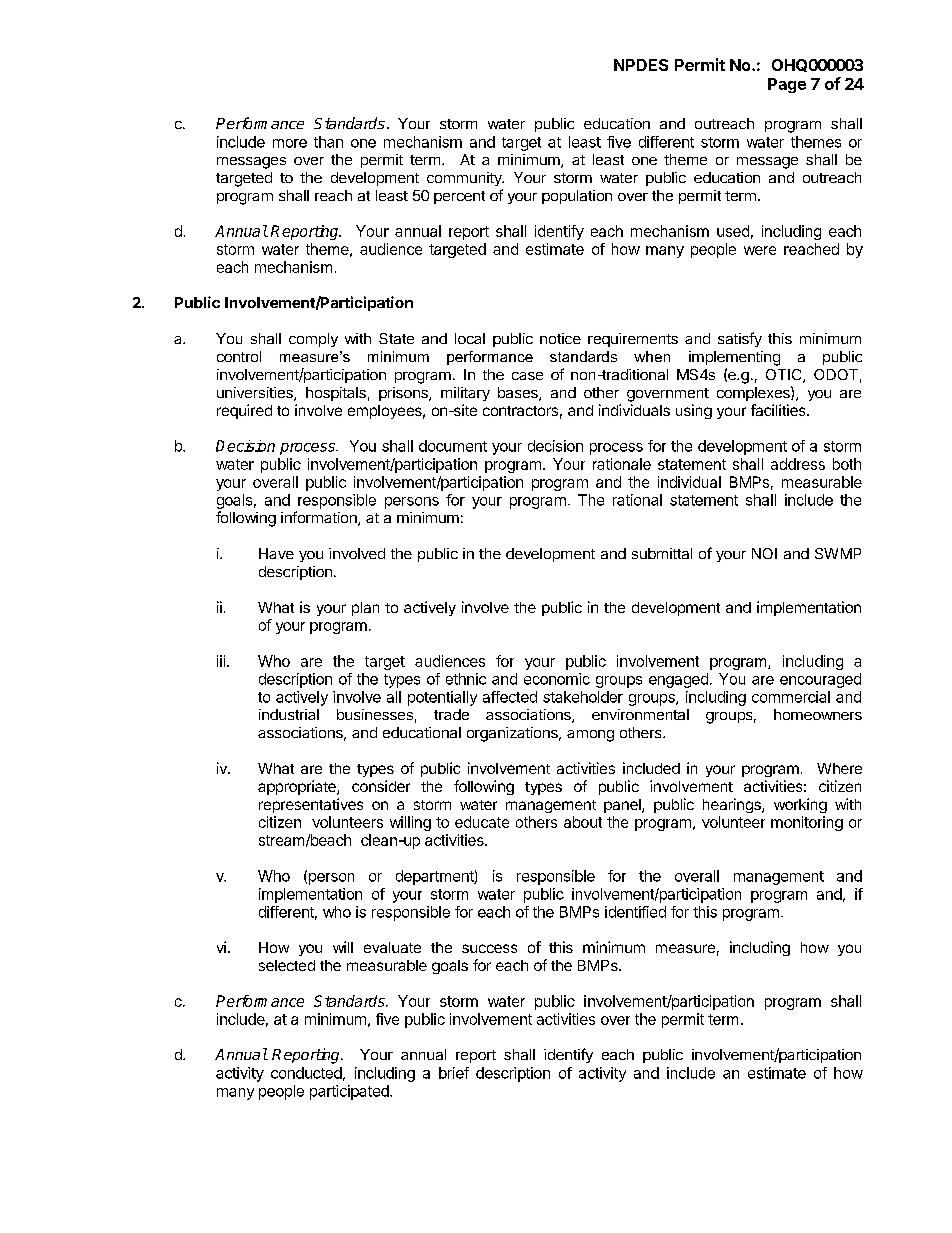 This image has height=1233, width=952. Describe the element at coordinates (764, 553) in the image. I see `NOI` at that location.
